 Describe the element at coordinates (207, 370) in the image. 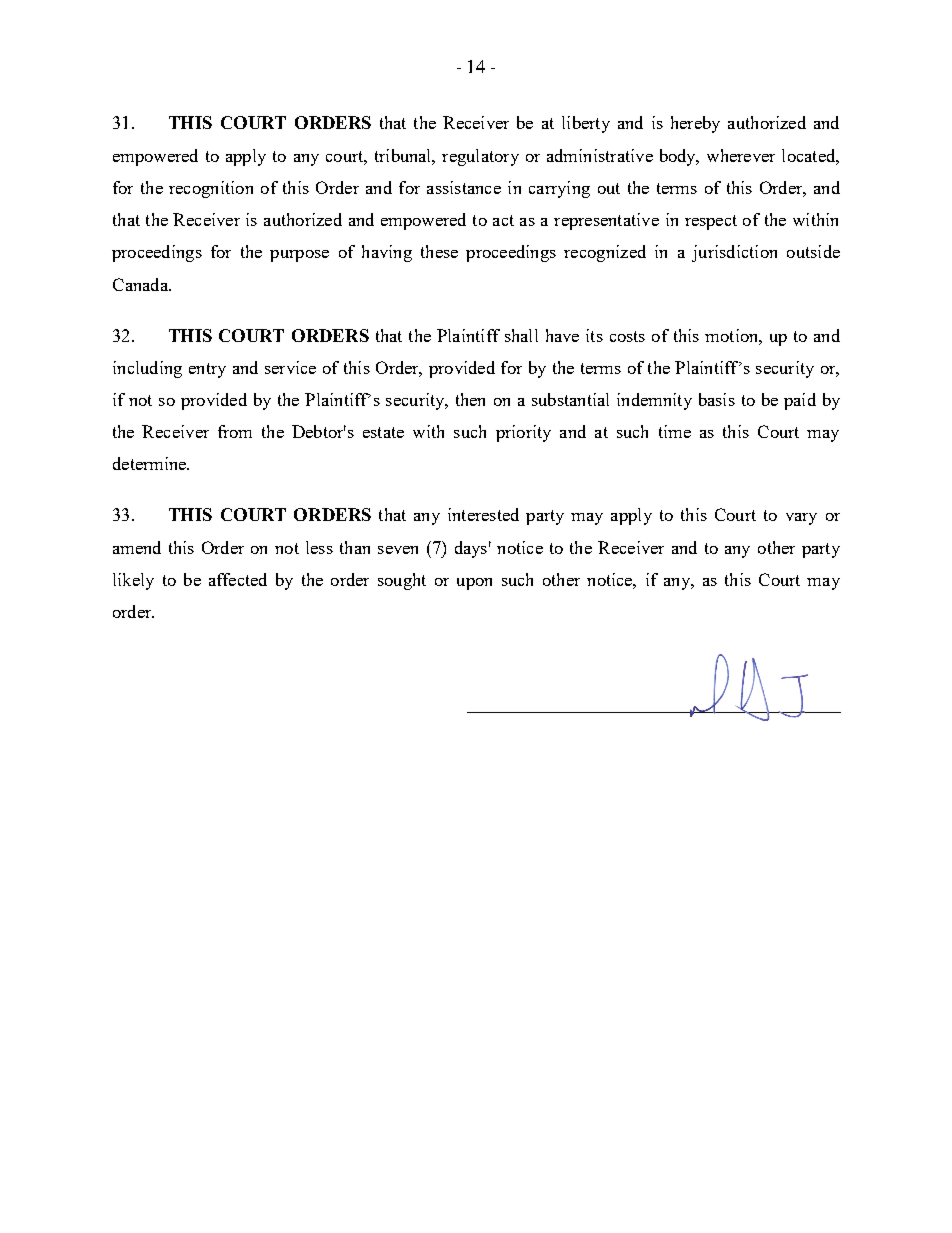

I see `entry` at that location.
